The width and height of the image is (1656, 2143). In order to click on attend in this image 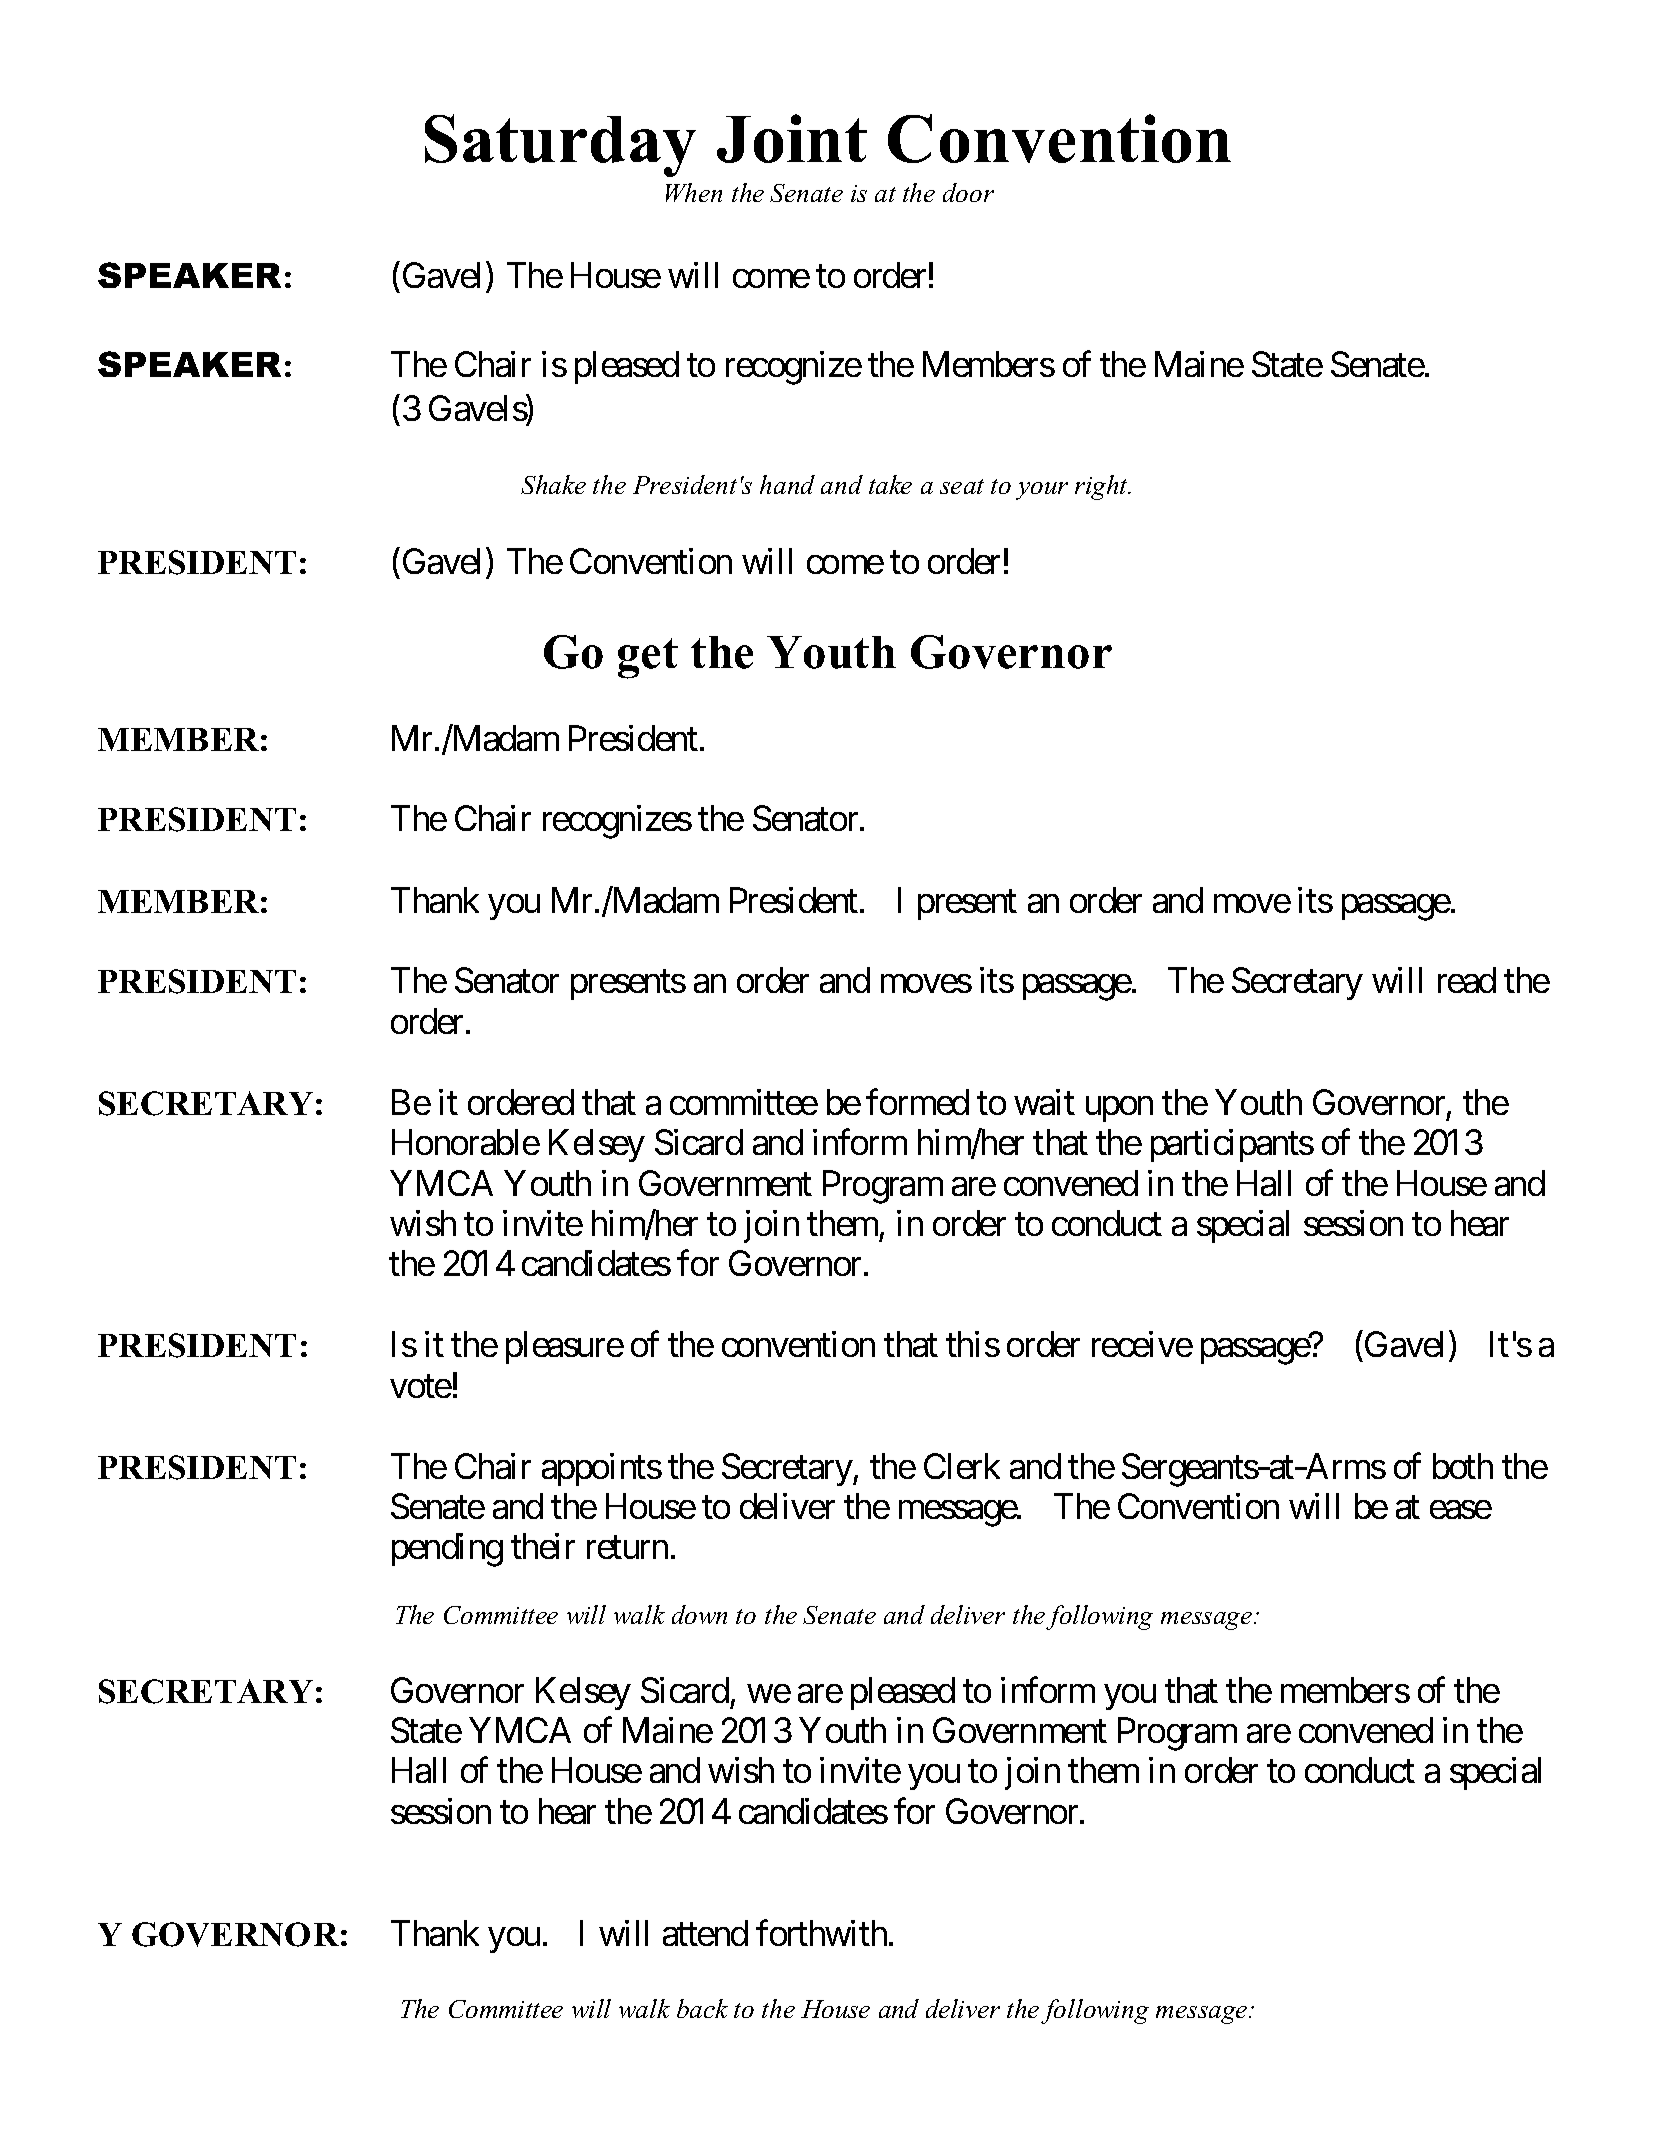, I will do `click(705, 1933)`.
